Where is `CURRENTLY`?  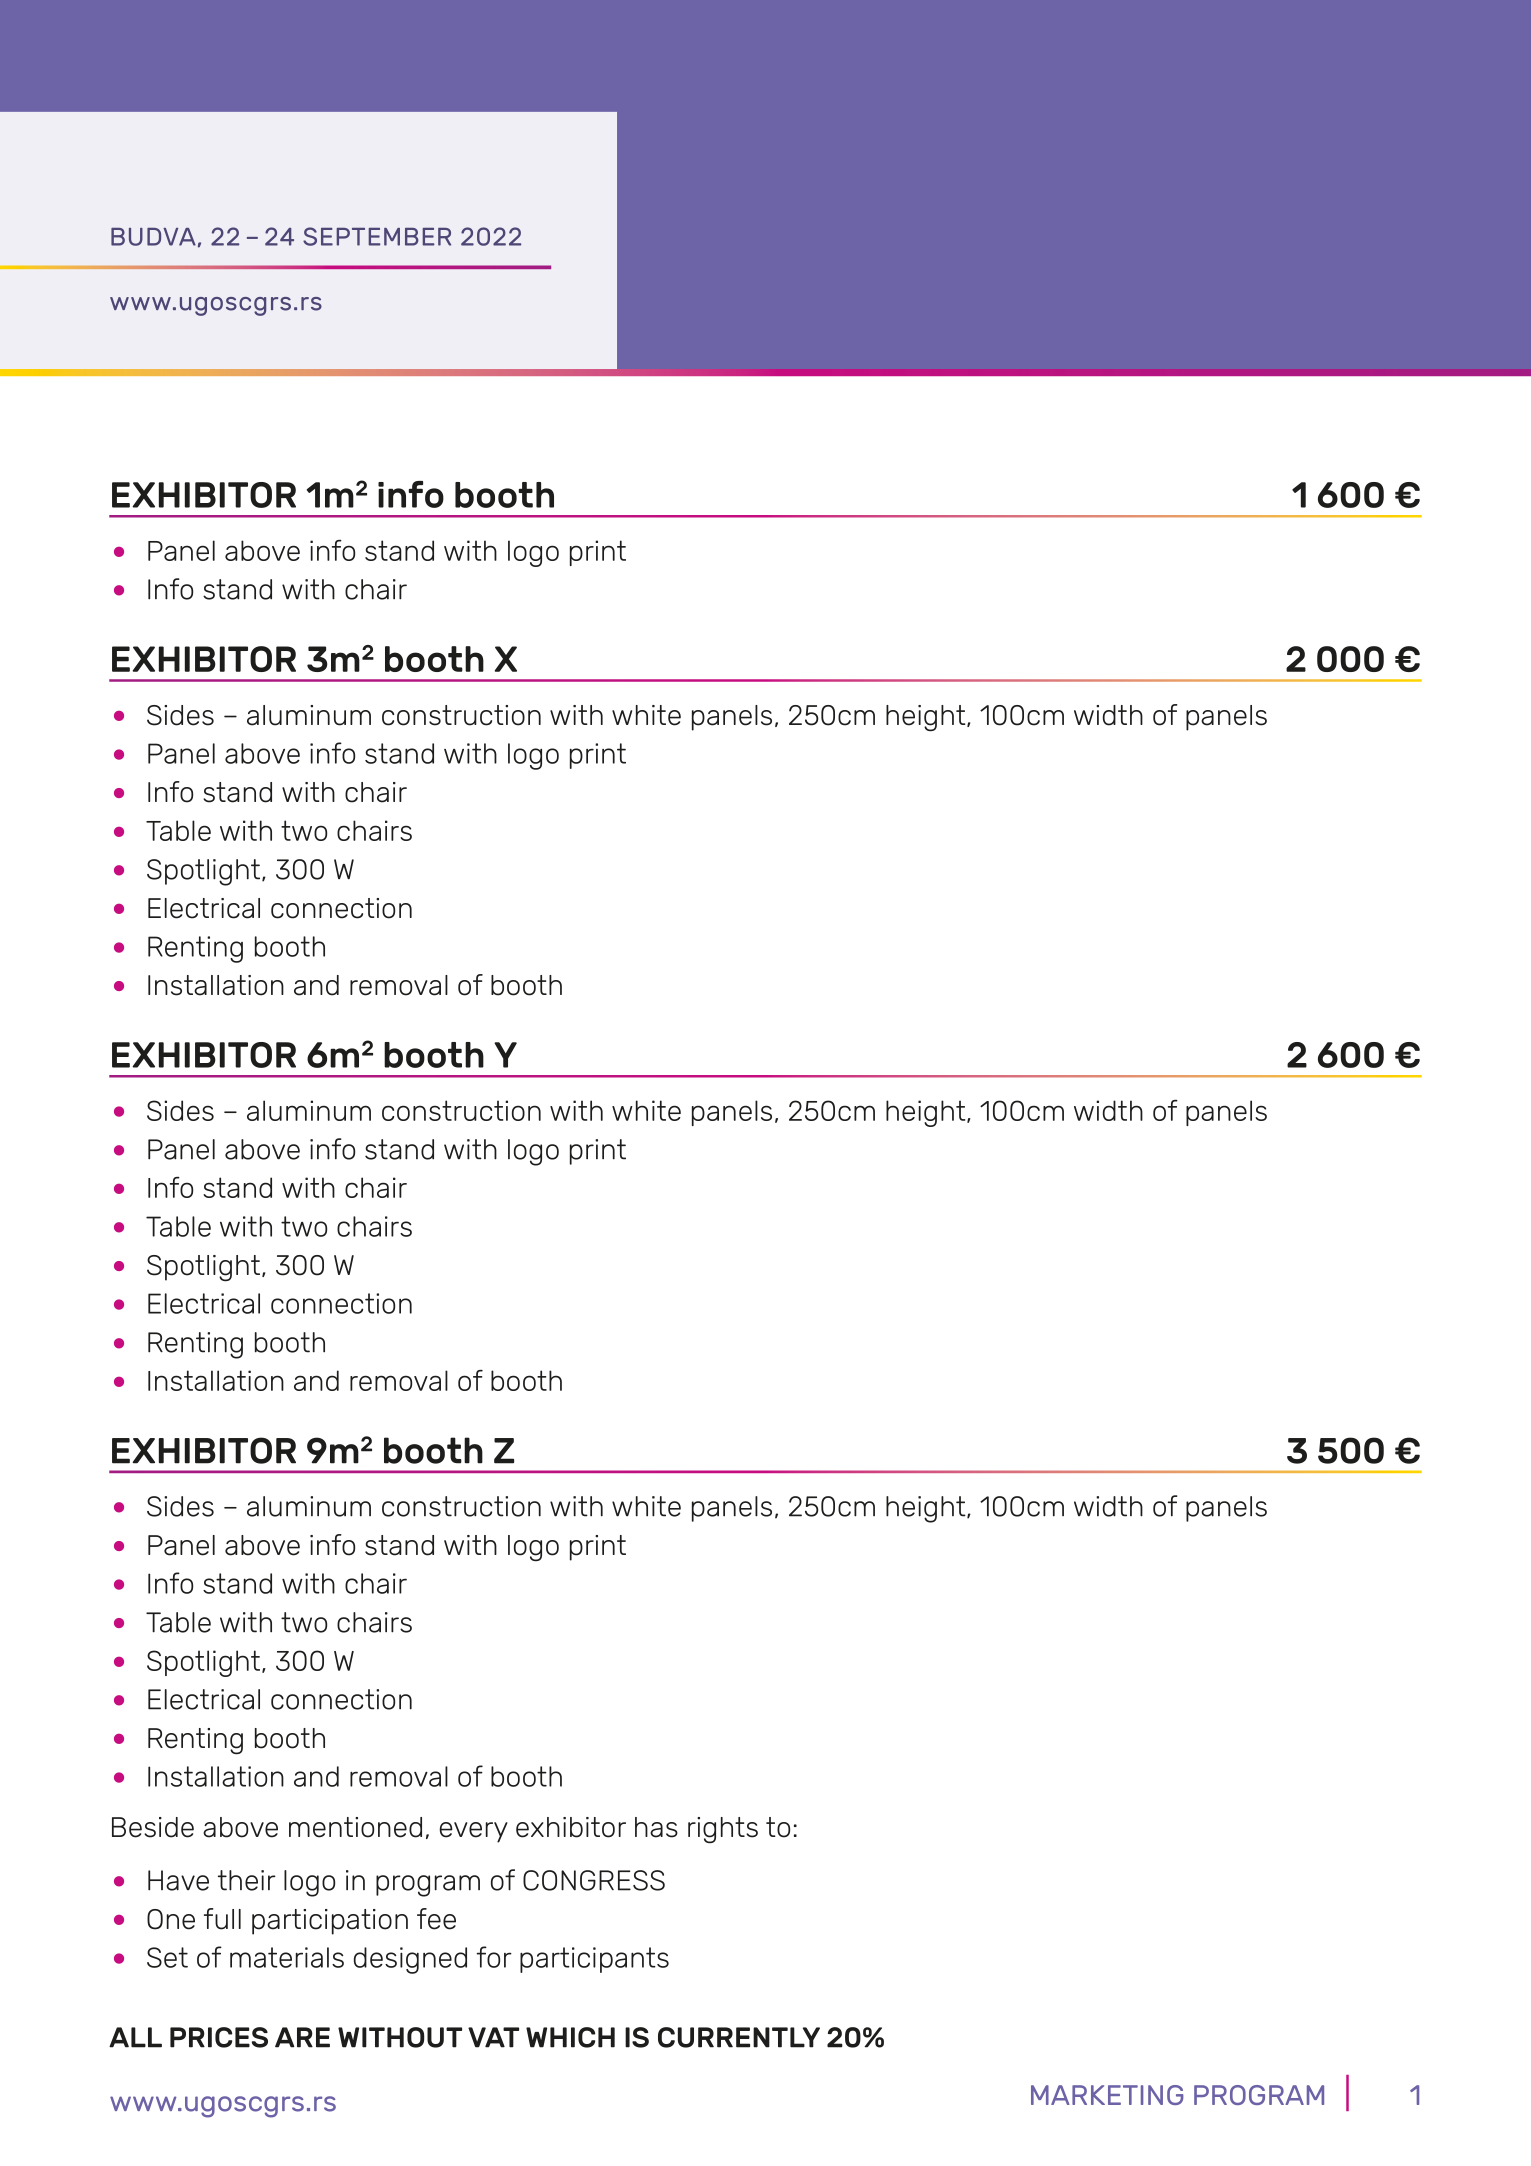
CURRENTLY is located at coordinates (739, 2037).
